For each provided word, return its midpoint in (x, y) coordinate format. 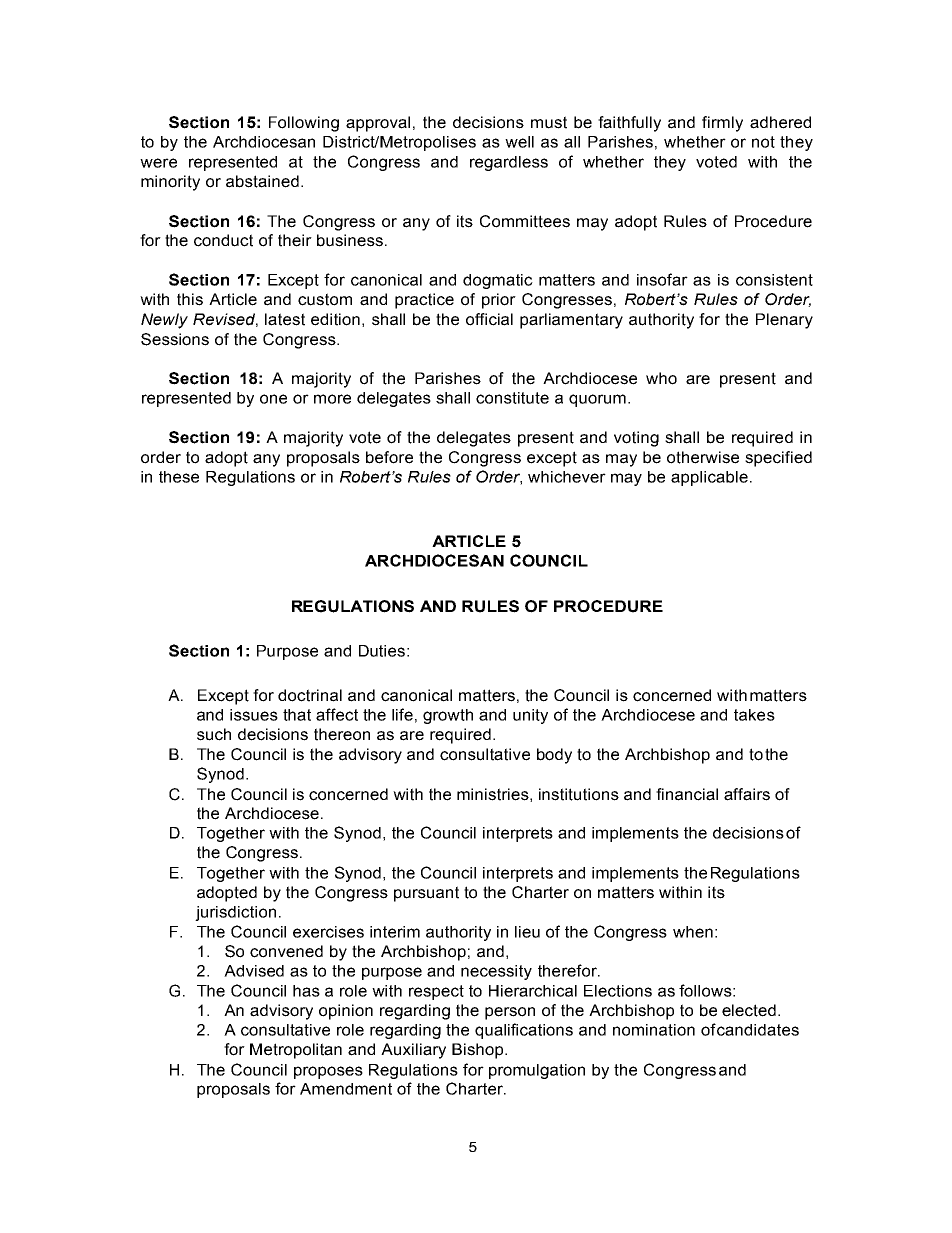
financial (687, 794)
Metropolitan (296, 1051)
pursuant (426, 894)
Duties (382, 651)
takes (754, 715)
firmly (722, 124)
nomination (654, 1030)
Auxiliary (413, 1051)
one (273, 399)
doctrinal (310, 695)
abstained (262, 181)
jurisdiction (235, 913)
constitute (512, 398)
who (661, 378)
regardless (509, 163)
